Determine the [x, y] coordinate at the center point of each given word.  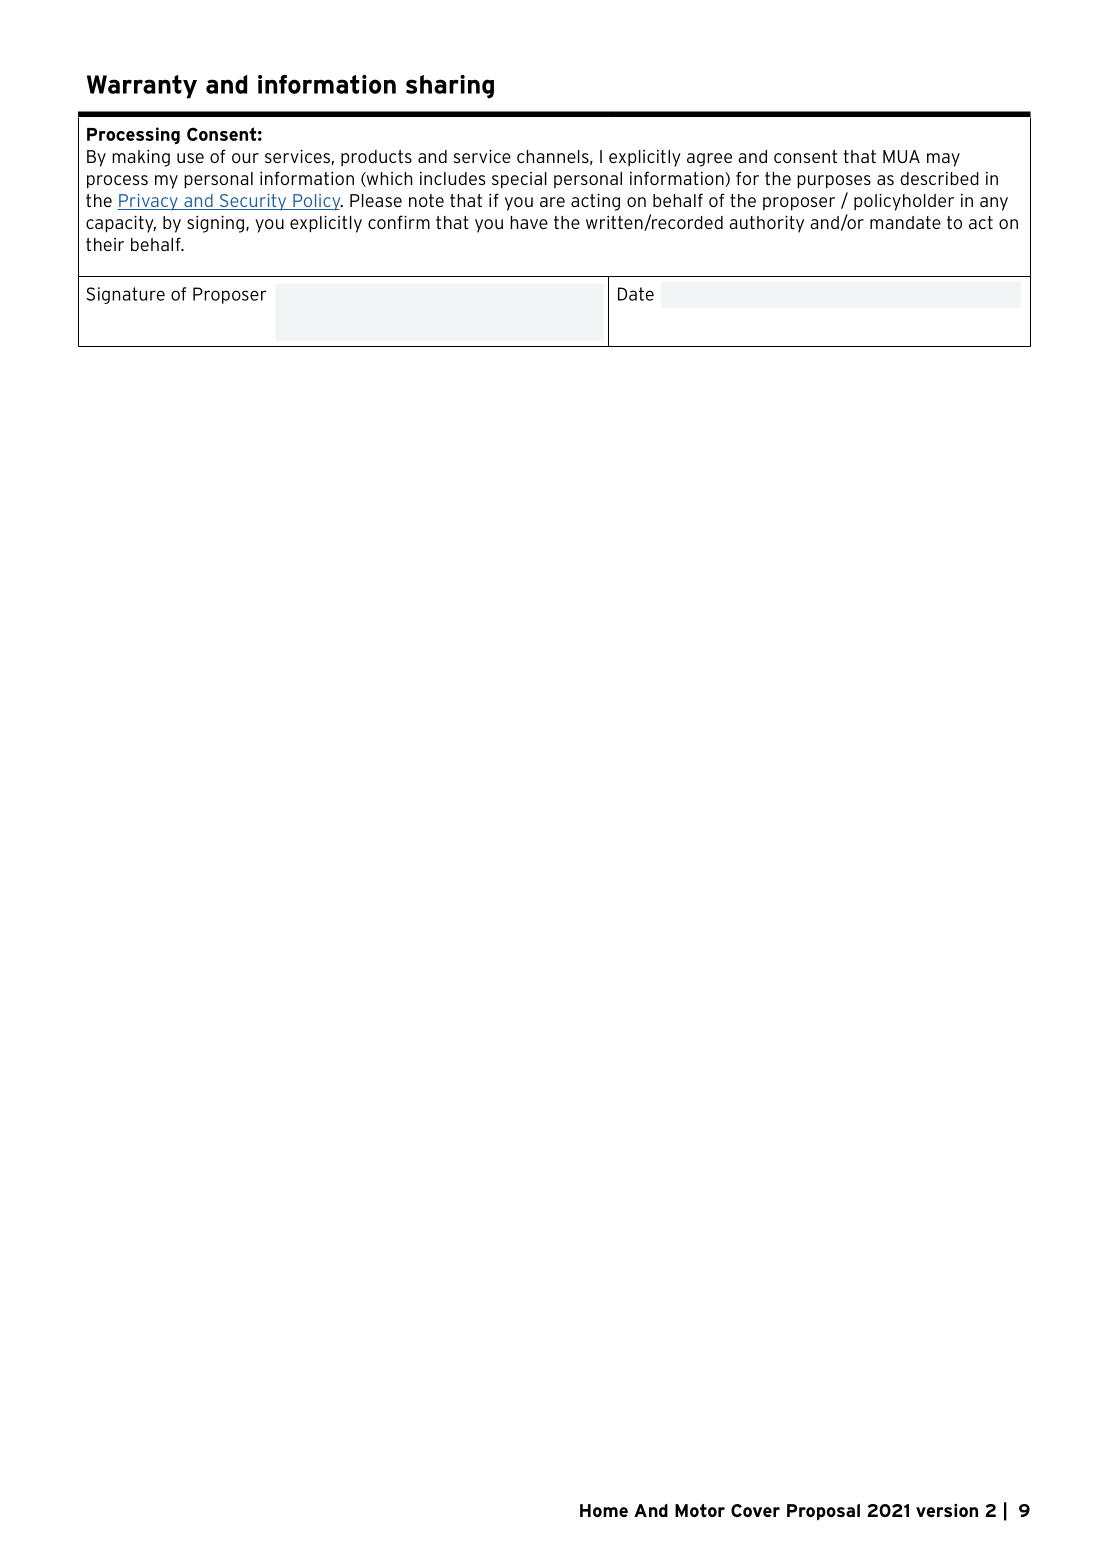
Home [604, 1510]
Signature [126, 295]
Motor [700, 1510]
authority [766, 224]
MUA [901, 156]
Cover [755, 1510]
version [947, 1510]
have [529, 222]
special [519, 180]
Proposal [823, 1512]
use [190, 158]
